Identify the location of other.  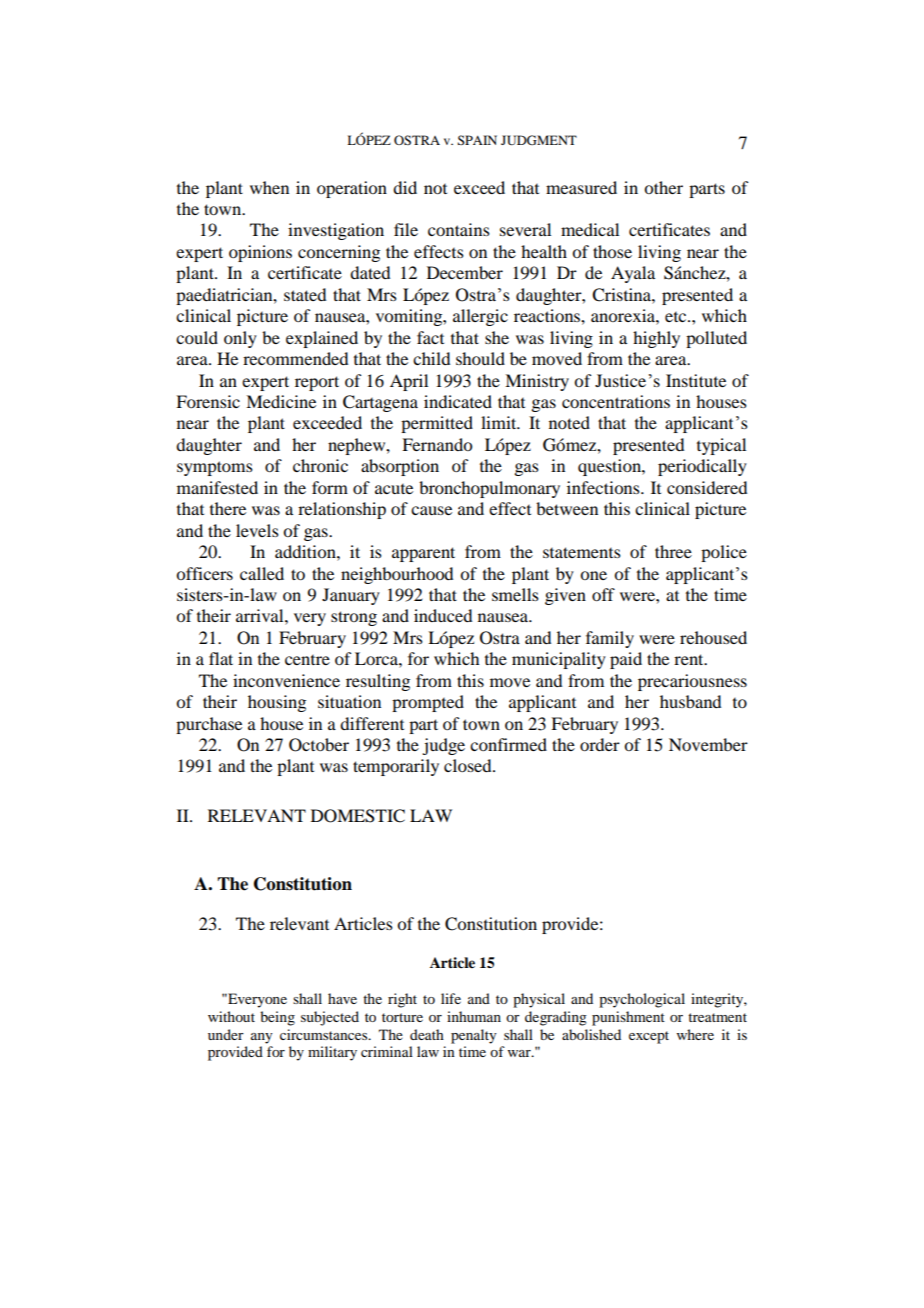
(663, 187).
